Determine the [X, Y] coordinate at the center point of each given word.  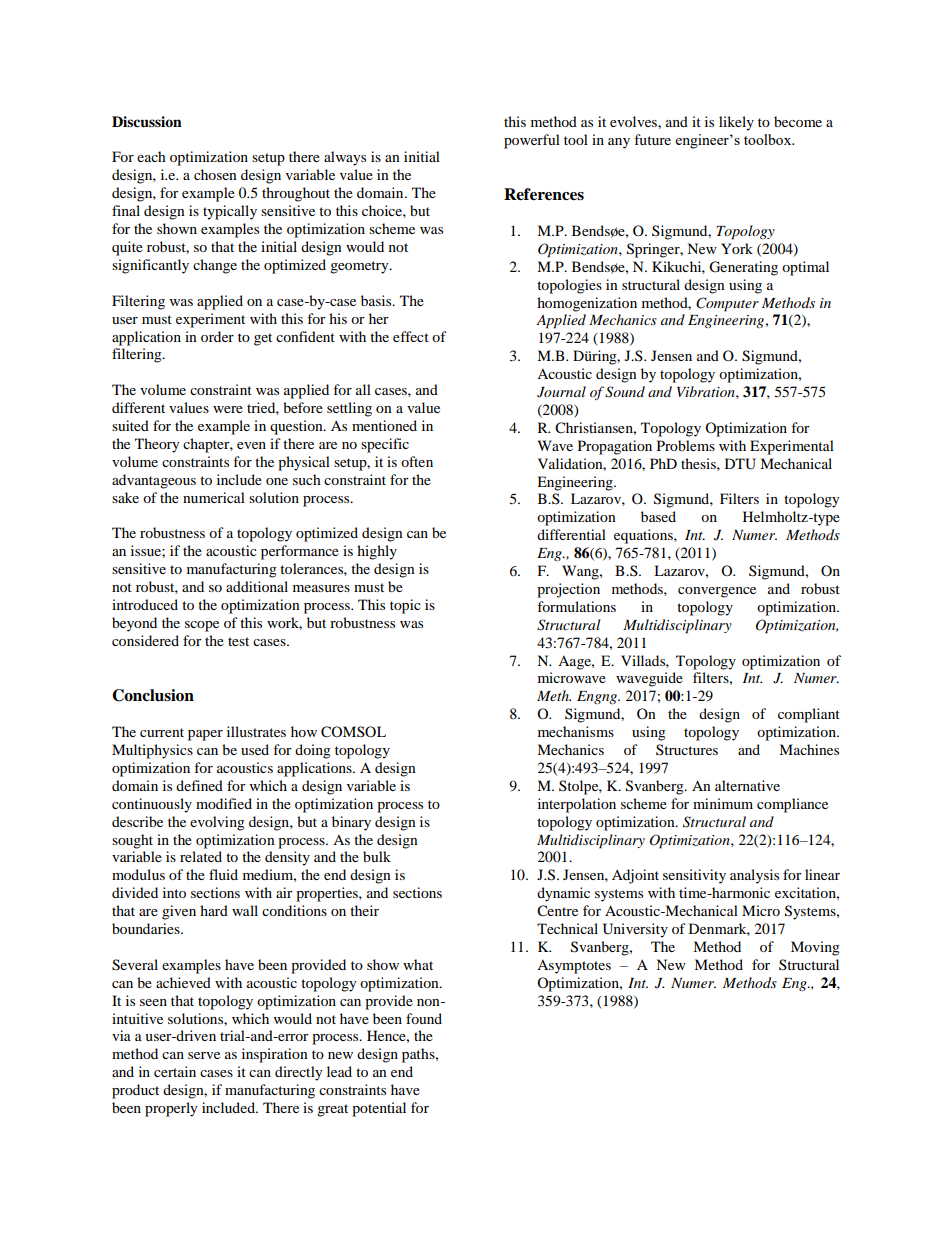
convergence [717, 592]
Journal [561, 392]
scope [202, 626]
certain [175, 1071]
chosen [215, 174]
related [201, 856]
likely [736, 123]
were [228, 409]
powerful [532, 141]
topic [405, 606]
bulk [377, 856]
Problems [686, 445]
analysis [754, 876]
